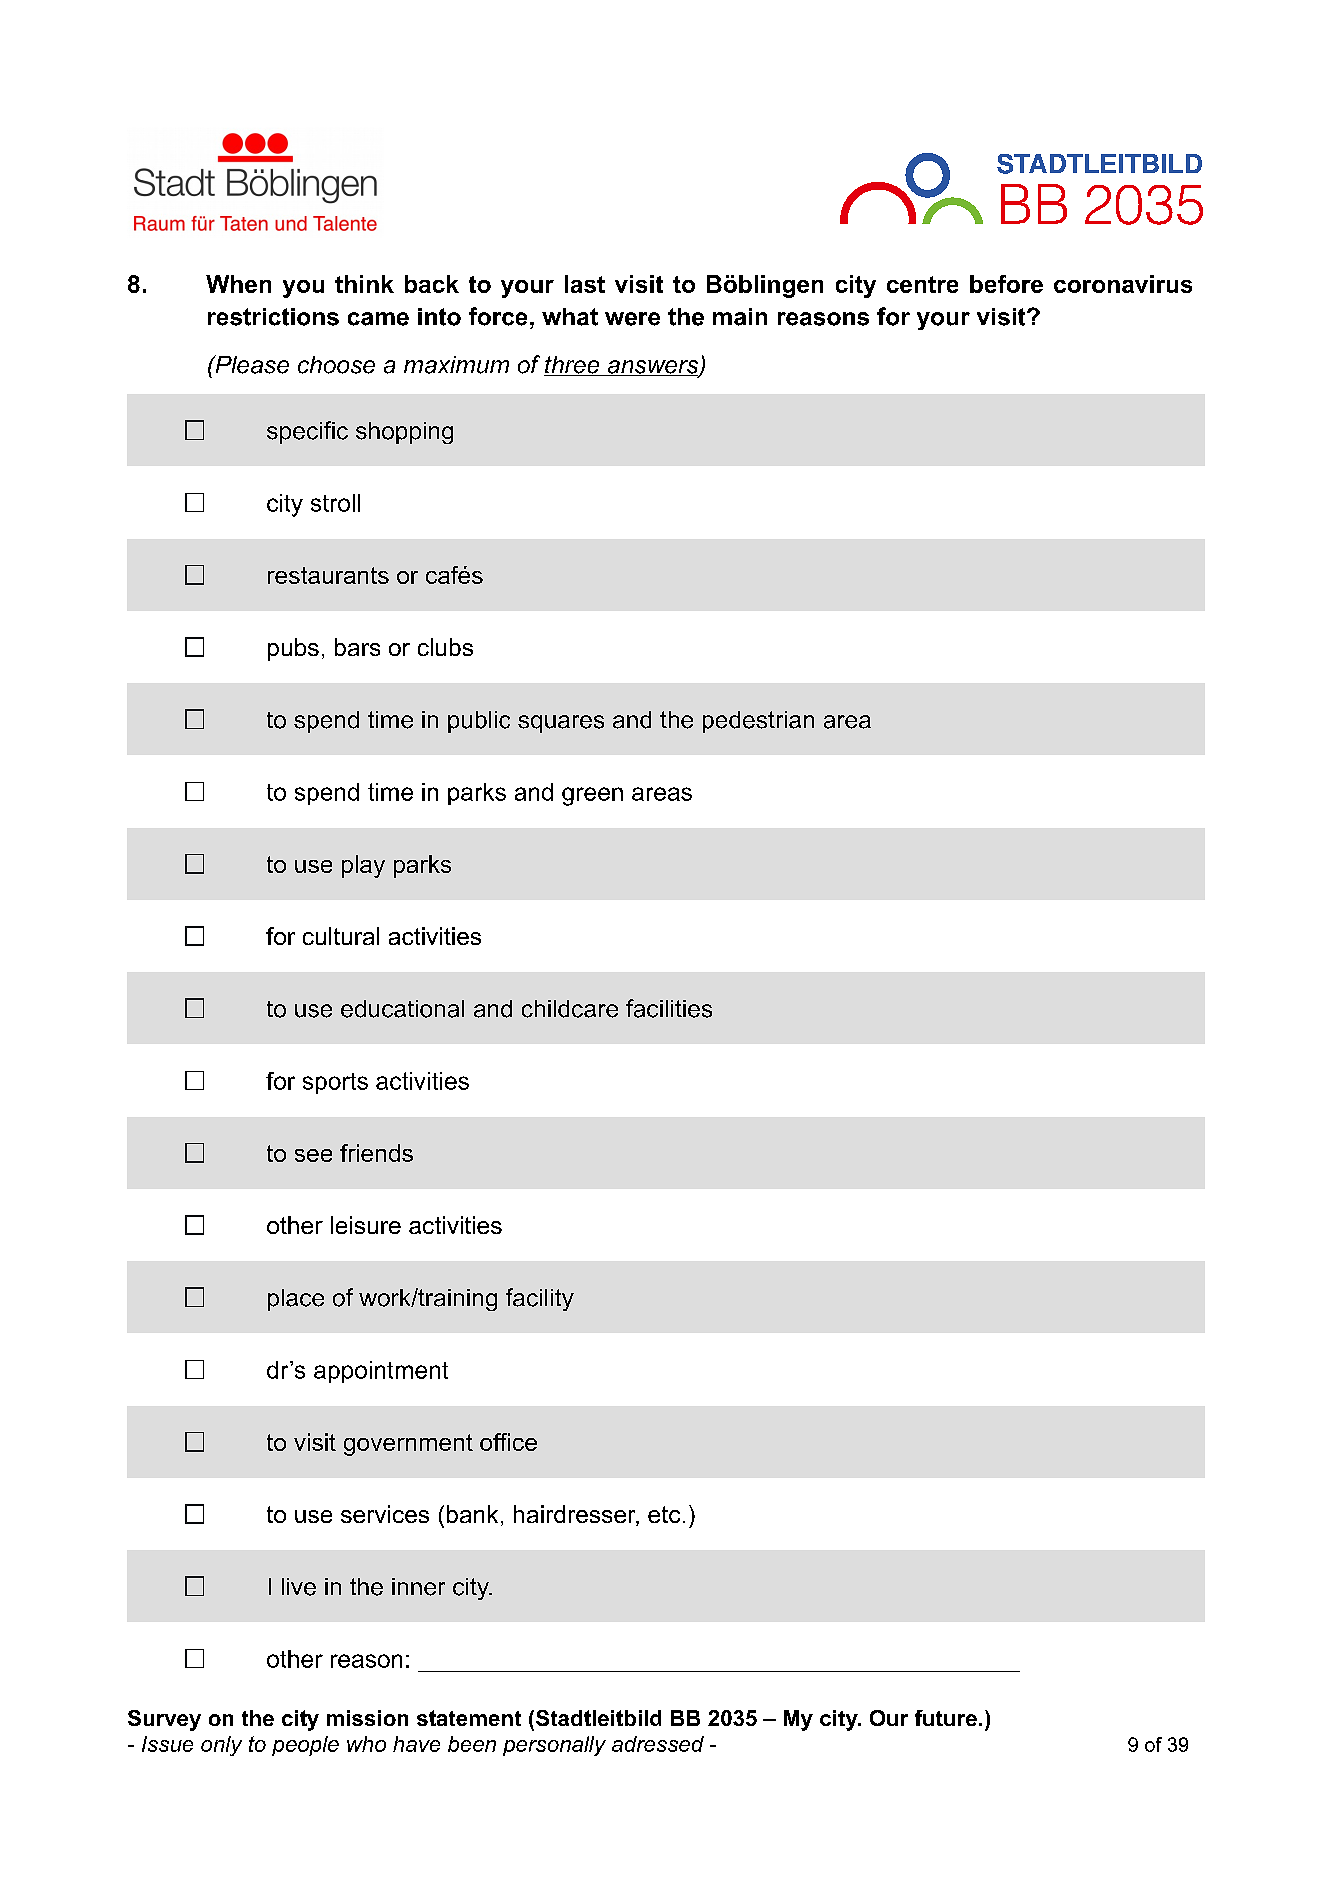  What do you see at coordinates (305, 1746) in the screenshot?
I see `people` at bounding box center [305, 1746].
